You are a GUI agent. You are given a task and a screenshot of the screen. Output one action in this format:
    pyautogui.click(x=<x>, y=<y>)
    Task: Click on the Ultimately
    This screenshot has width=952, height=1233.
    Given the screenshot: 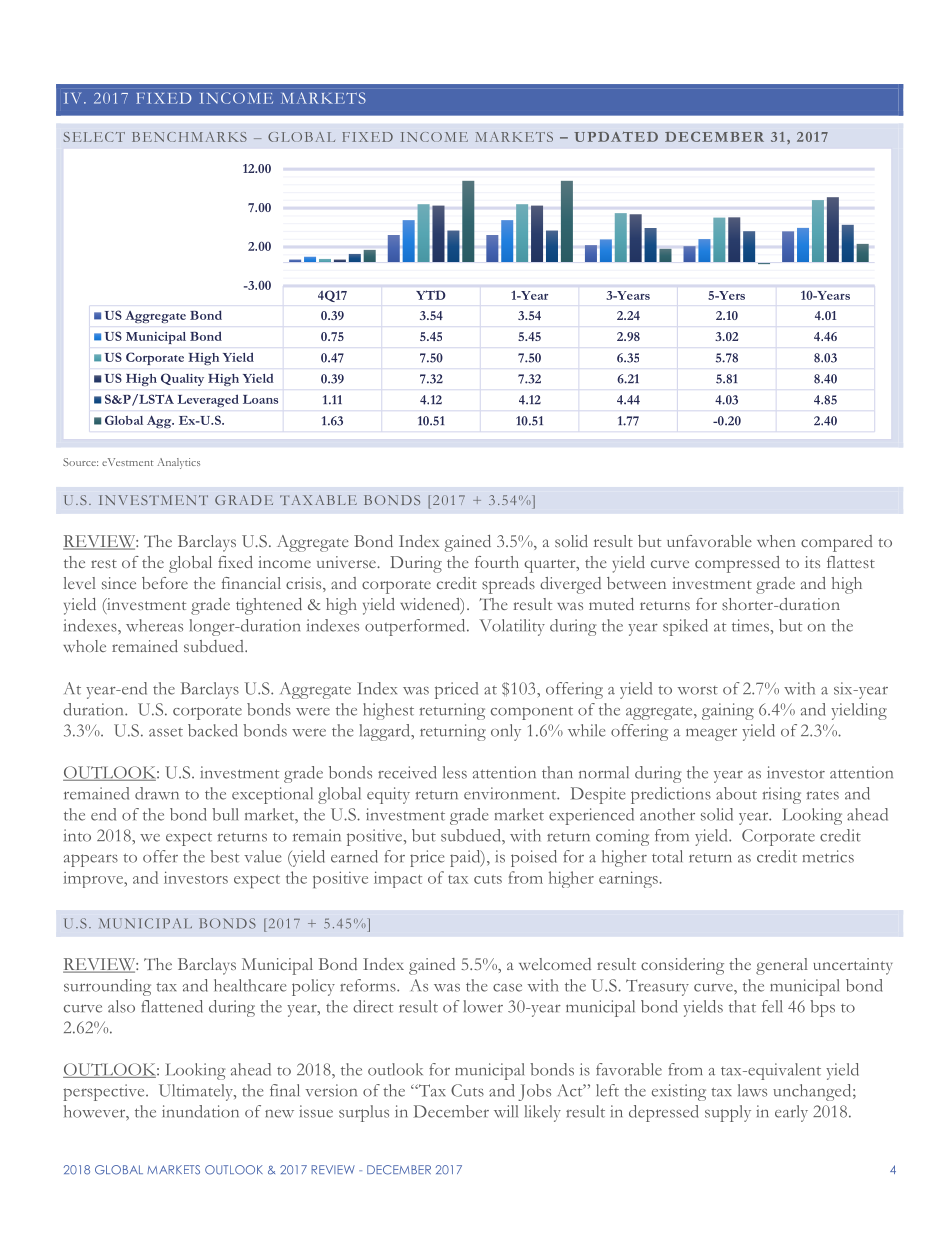 What is the action you would take?
    pyautogui.click(x=197, y=1092)
